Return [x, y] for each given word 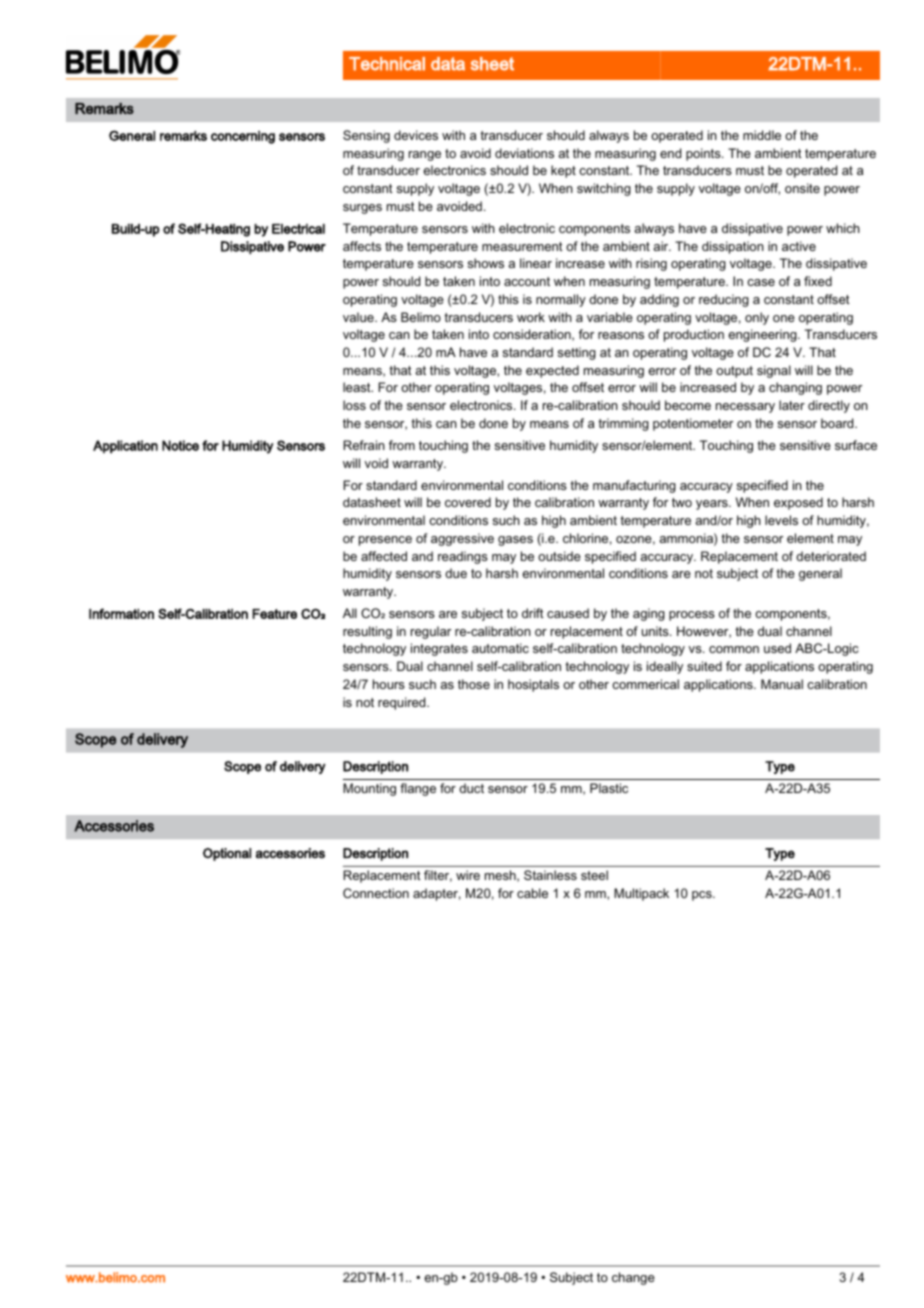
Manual [782, 684]
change [633, 1278]
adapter [437, 894]
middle [762, 135]
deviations [524, 153]
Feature [274, 614]
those [474, 684]
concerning [243, 137]
